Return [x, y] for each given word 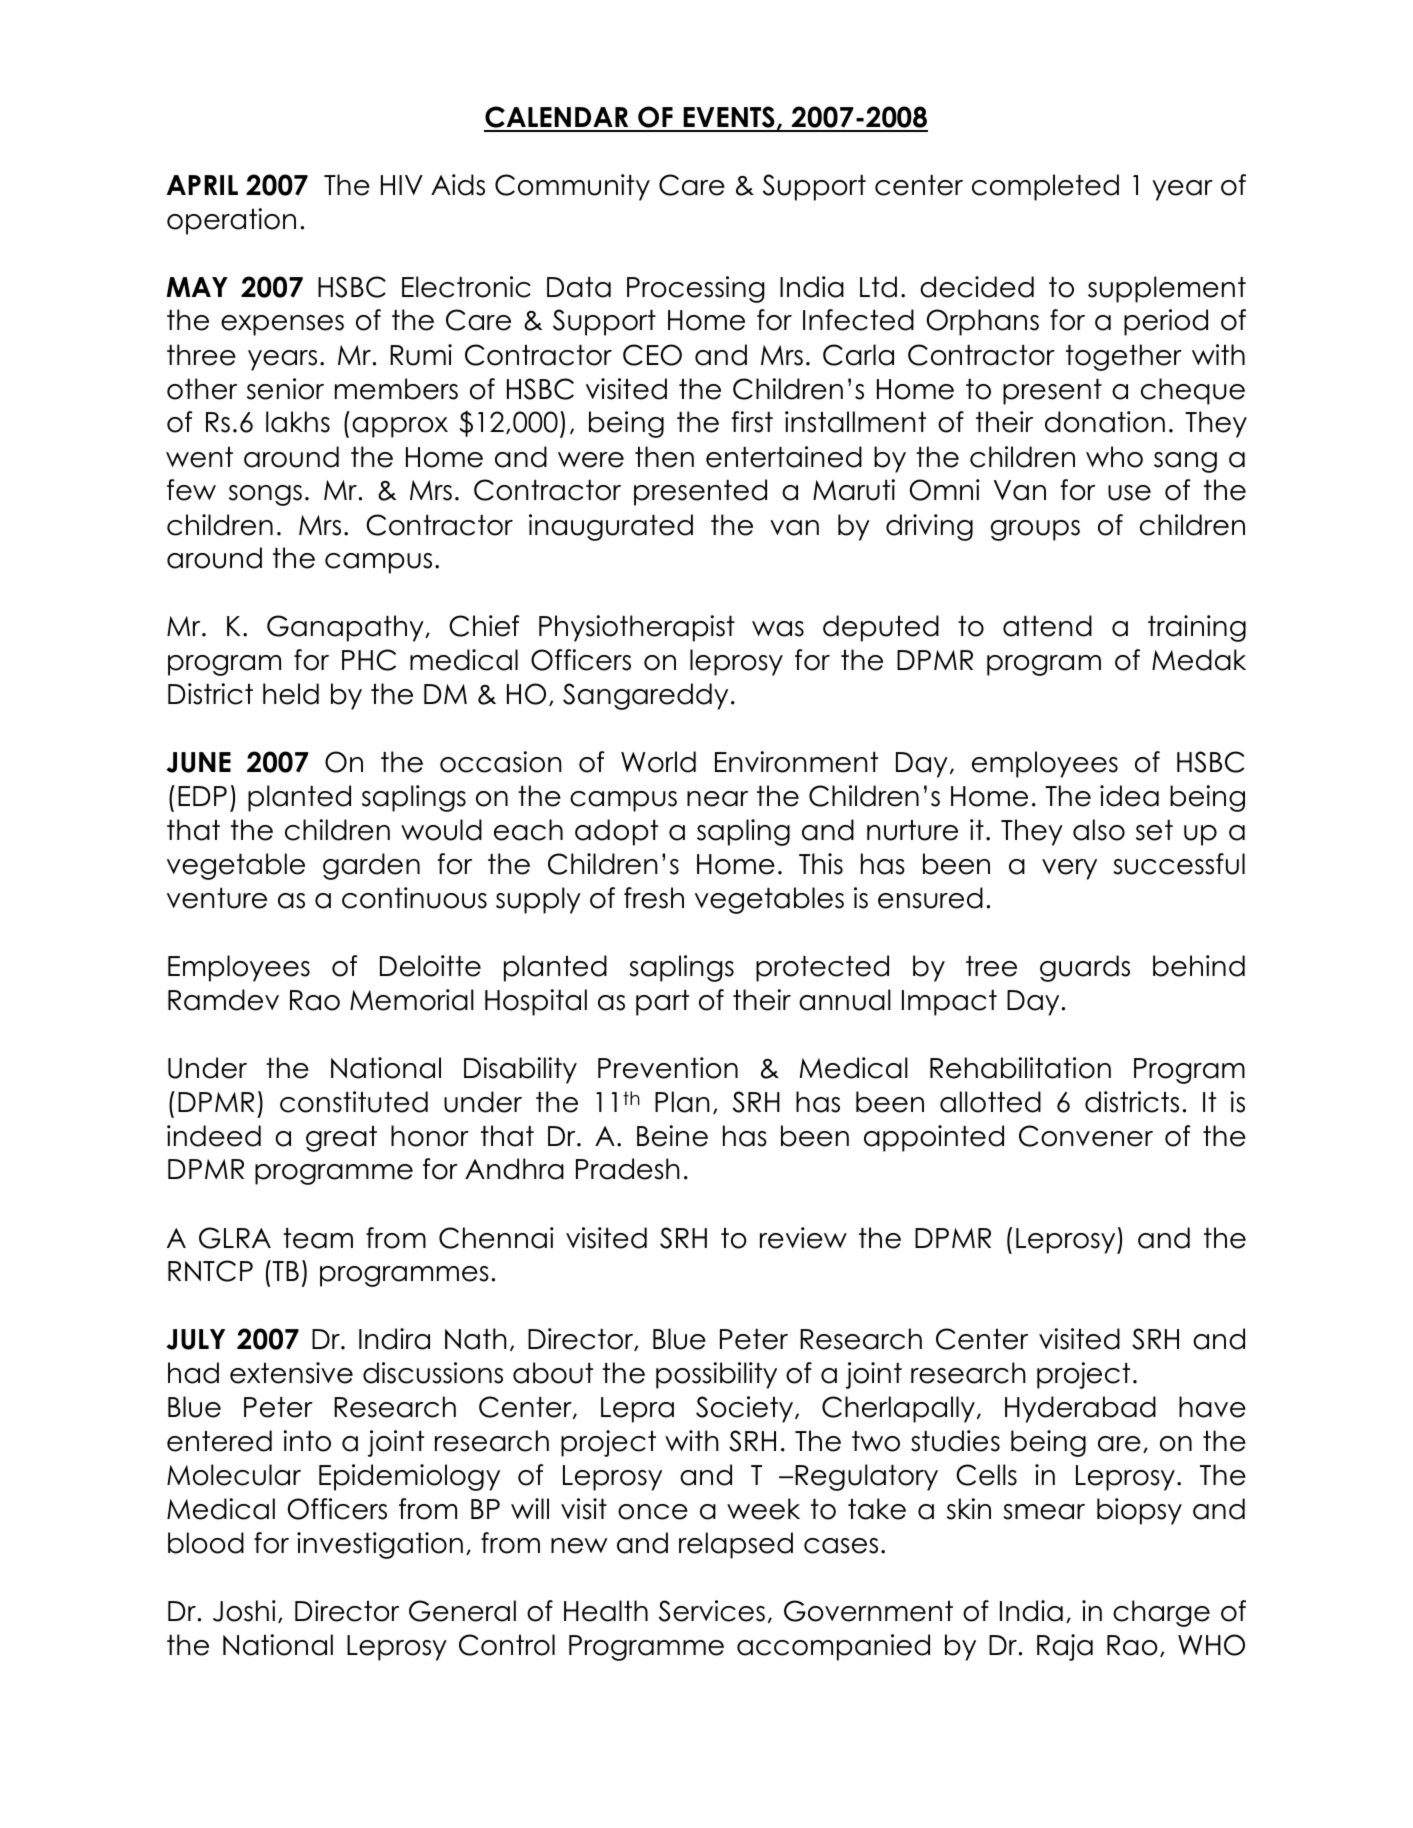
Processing [696, 289]
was [778, 629]
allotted [990, 1102]
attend [1047, 626]
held [291, 694]
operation [231, 221]
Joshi [244, 1611]
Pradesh [628, 1169]
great [341, 1139]
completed [1045, 187]
